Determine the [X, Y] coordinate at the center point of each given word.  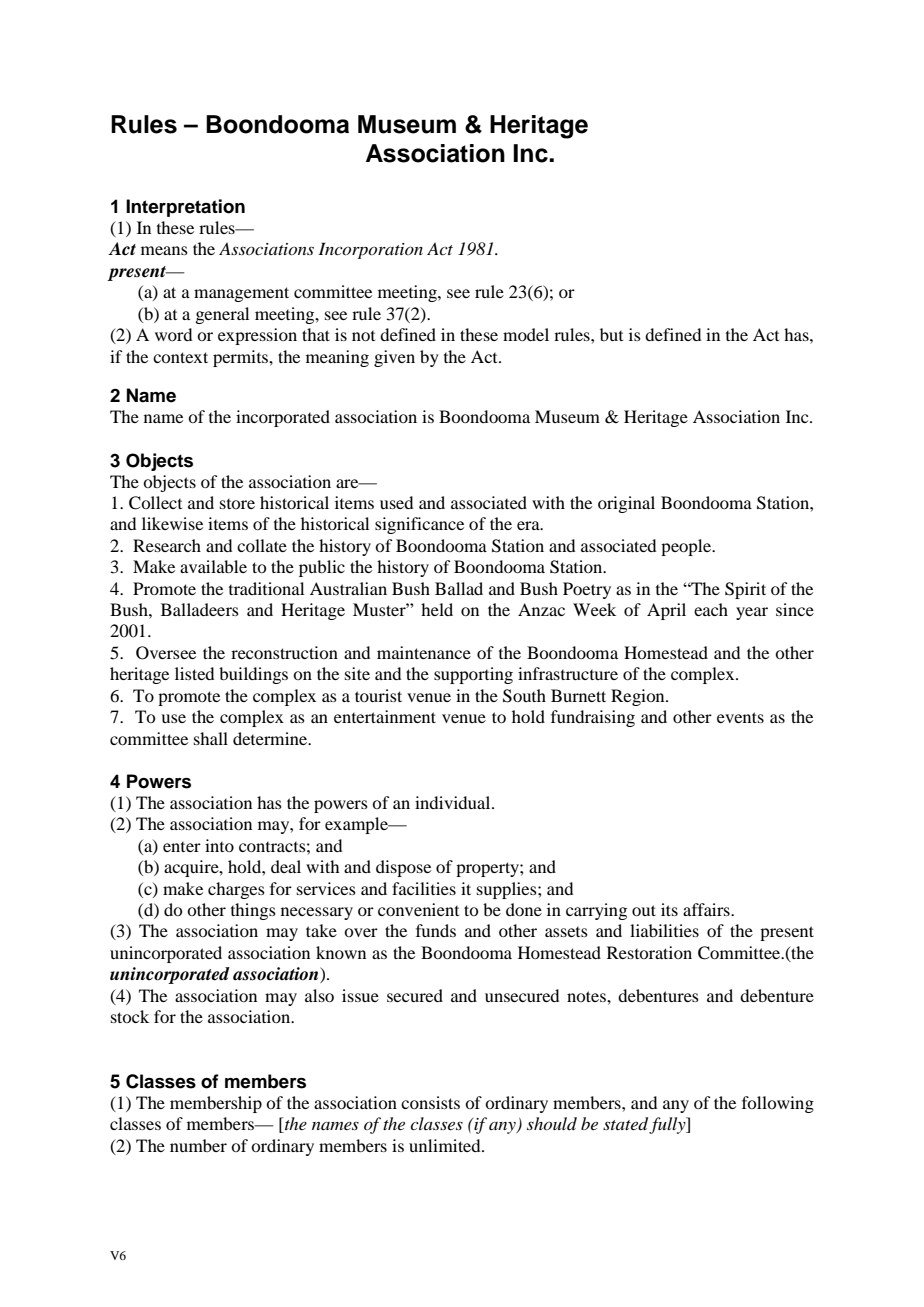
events [740, 717]
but [611, 334]
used [396, 502]
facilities [424, 888]
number [198, 1145]
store [237, 504]
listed [194, 673]
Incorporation [370, 250]
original [626, 504]
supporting [473, 675]
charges [236, 890]
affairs [707, 909]
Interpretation [185, 208]
